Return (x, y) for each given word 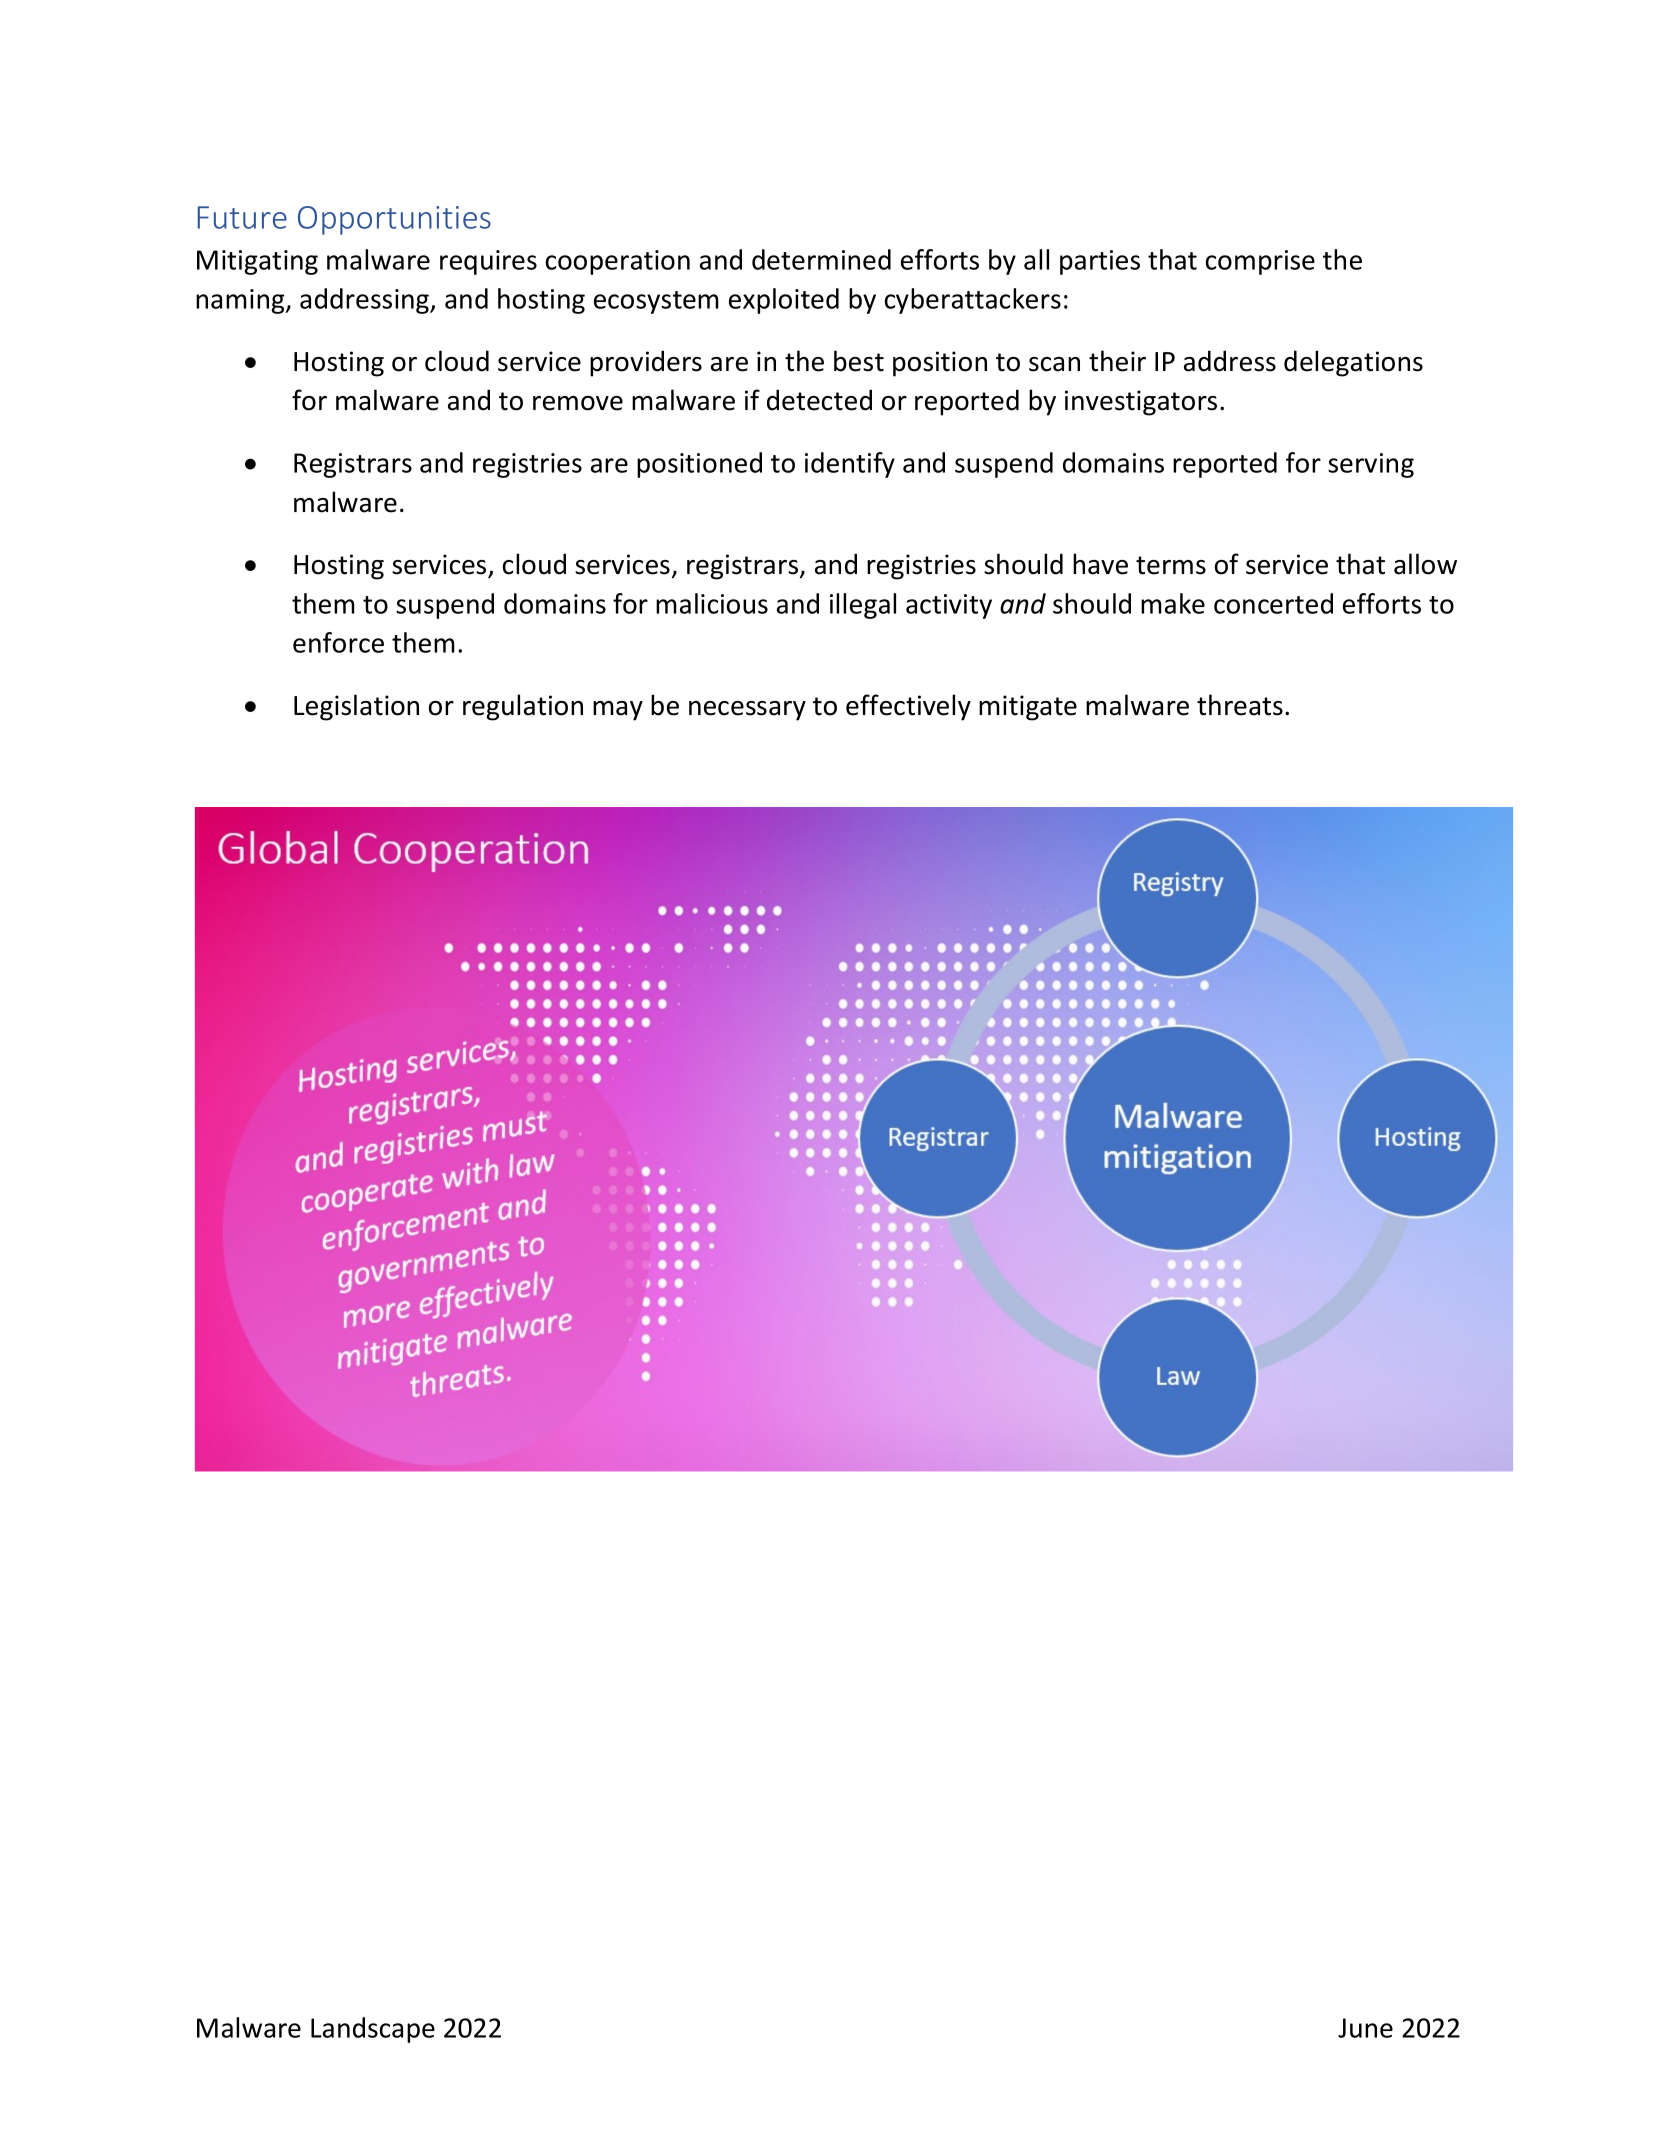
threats (1240, 705)
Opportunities (394, 220)
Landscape (373, 2030)
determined (821, 259)
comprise (1260, 262)
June (1365, 2028)
